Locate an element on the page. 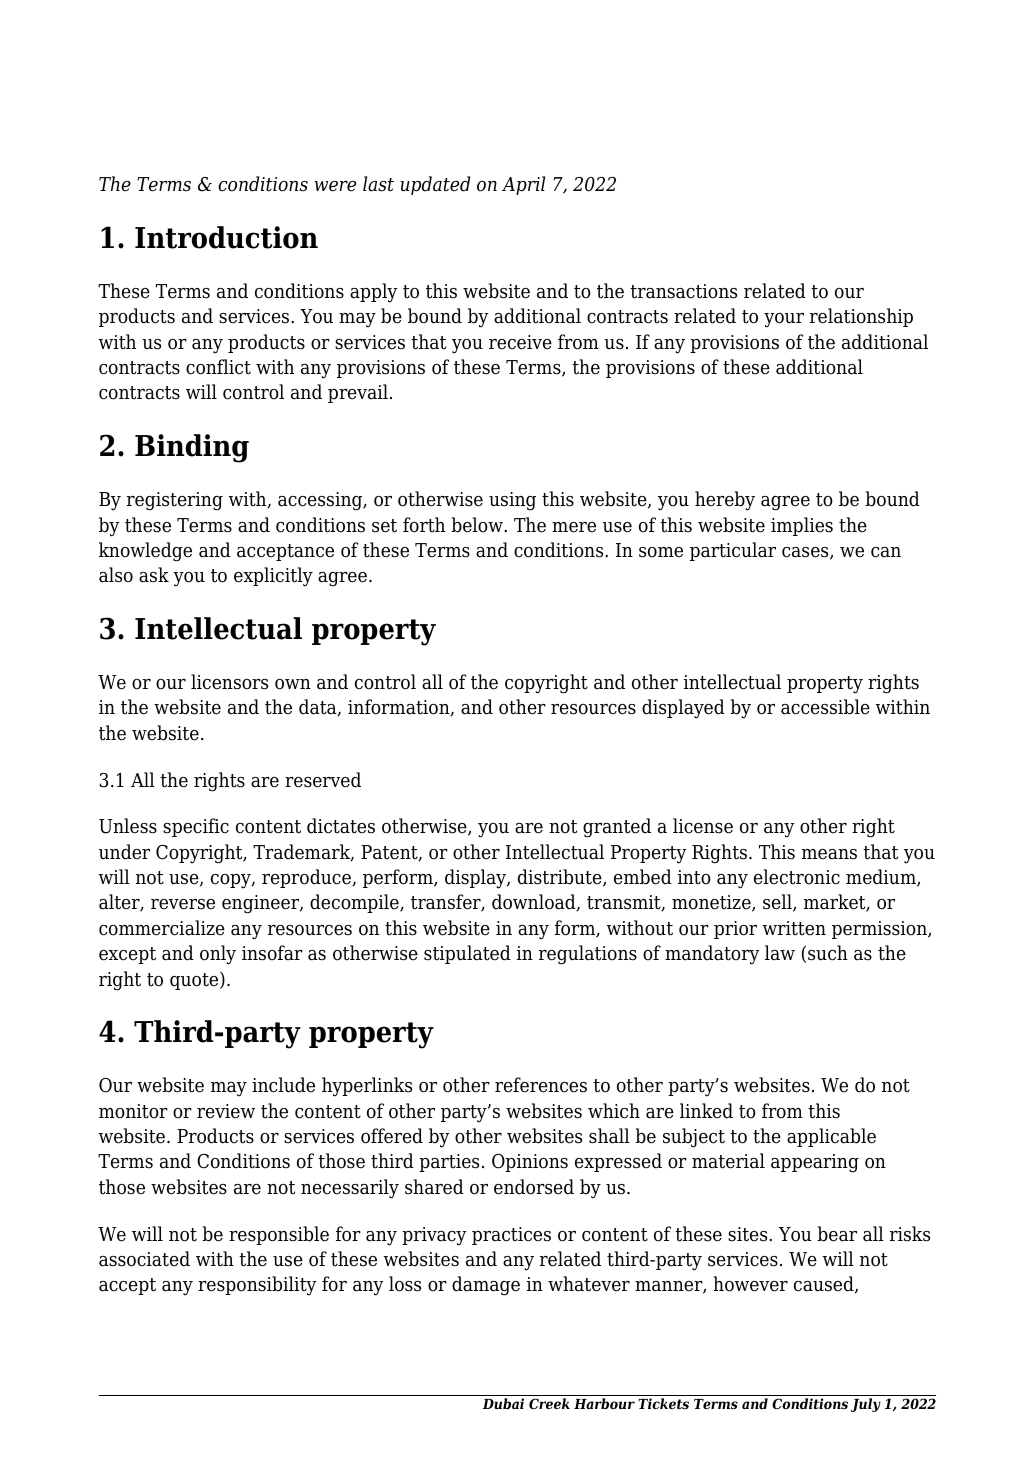 The image size is (1035, 1463). below is located at coordinates (478, 525).
